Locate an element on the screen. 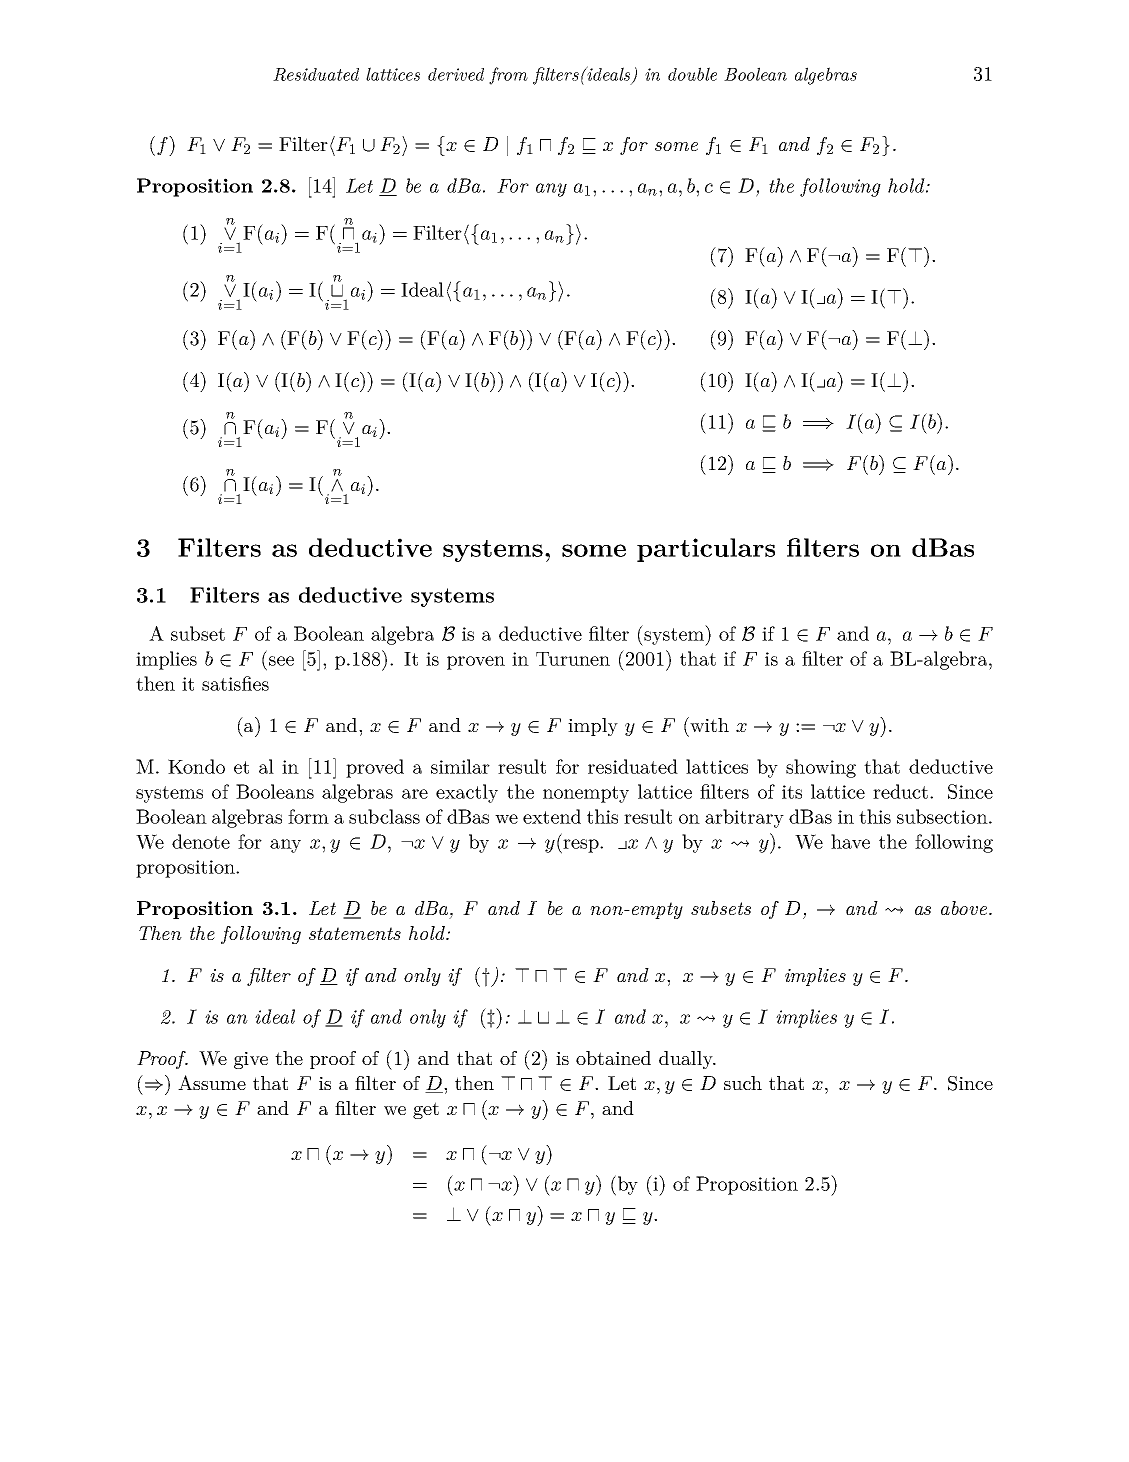 The image size is (1129, 1462). imply is located at coordinates (593, 727).
